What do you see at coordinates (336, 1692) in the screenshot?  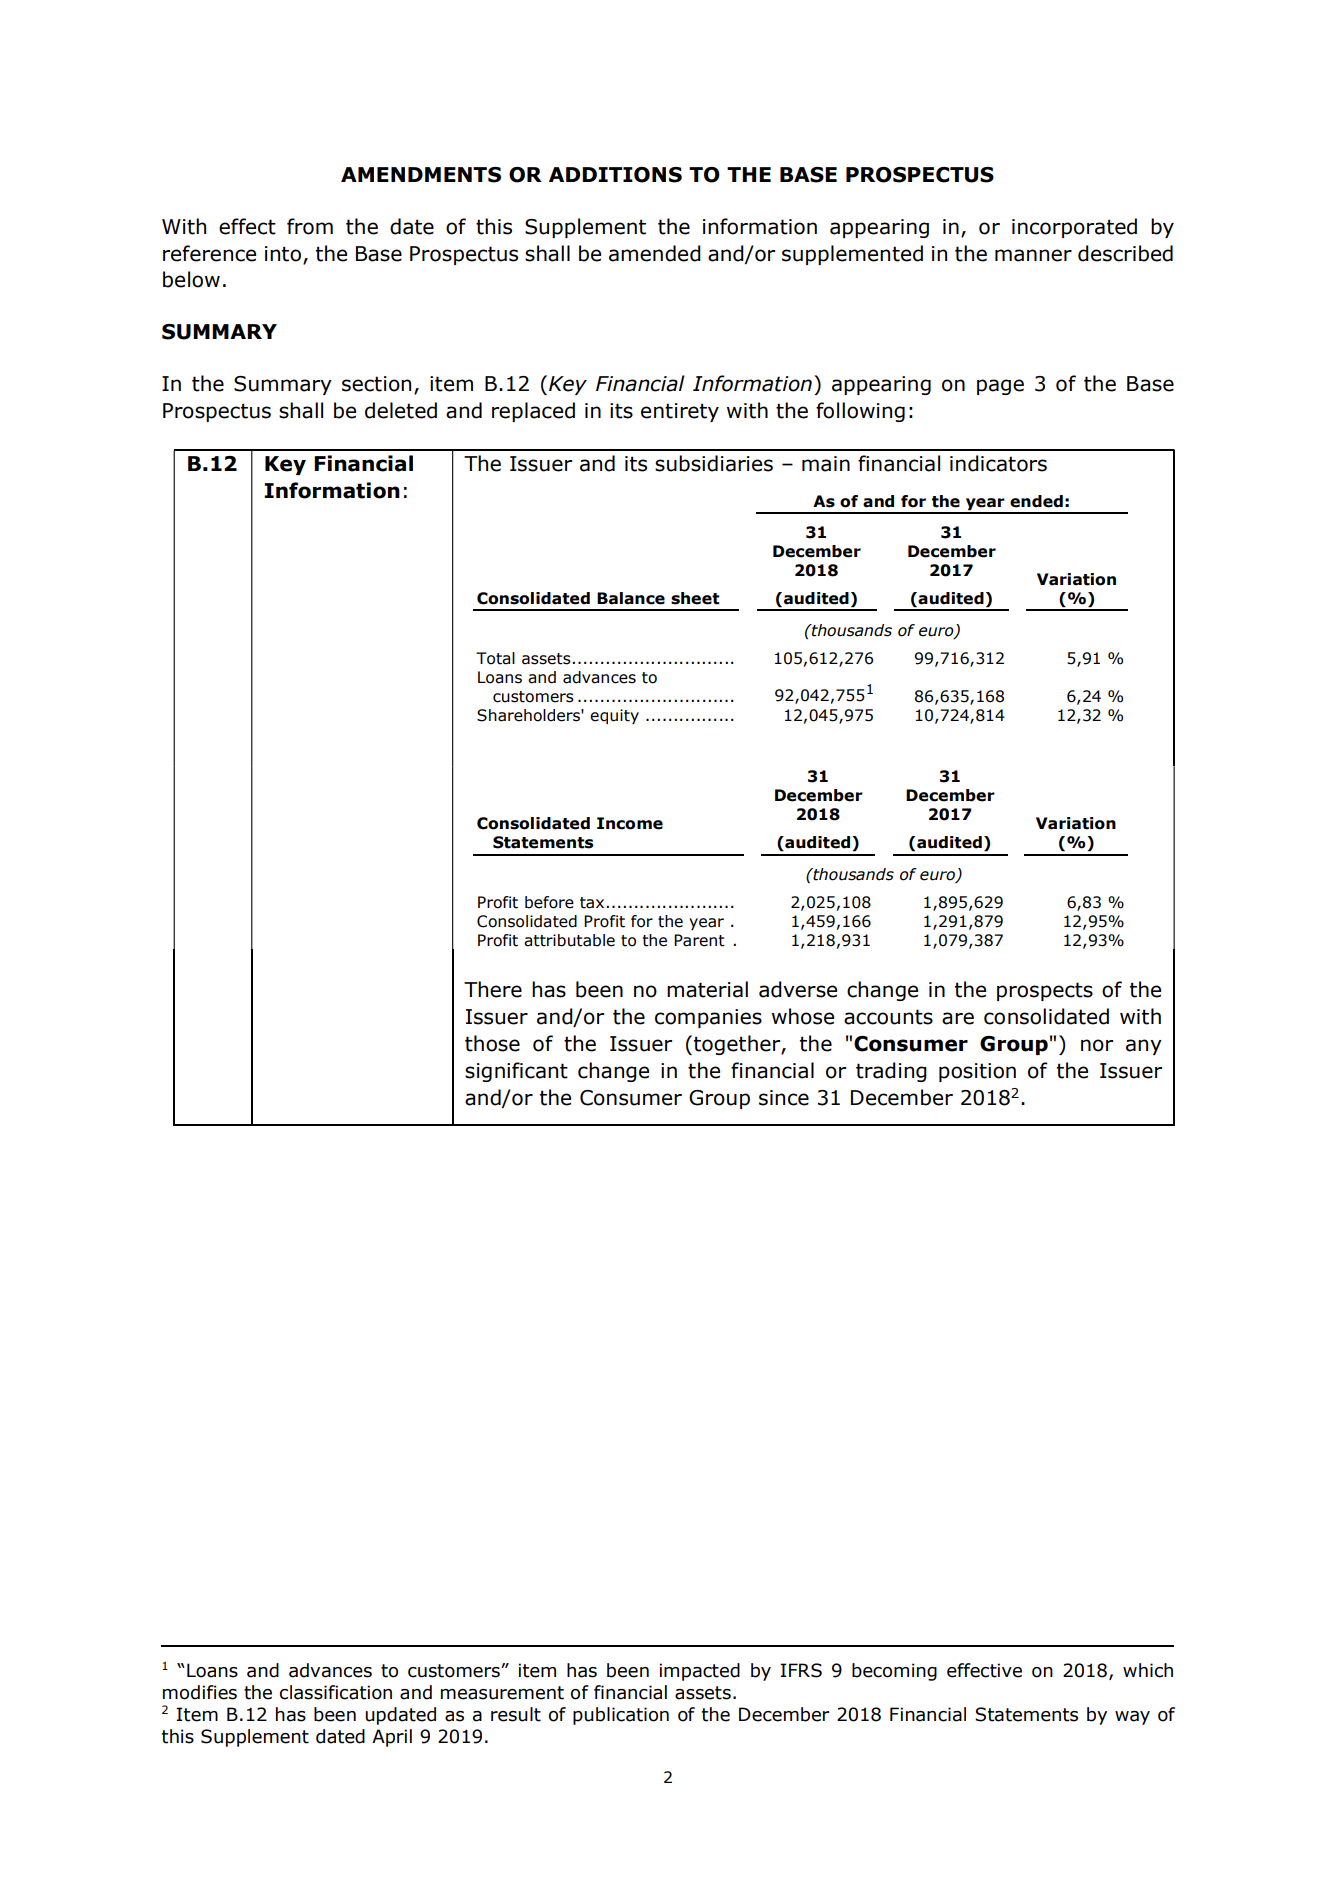 I see `classification` at bounding box center [336, 1692].
